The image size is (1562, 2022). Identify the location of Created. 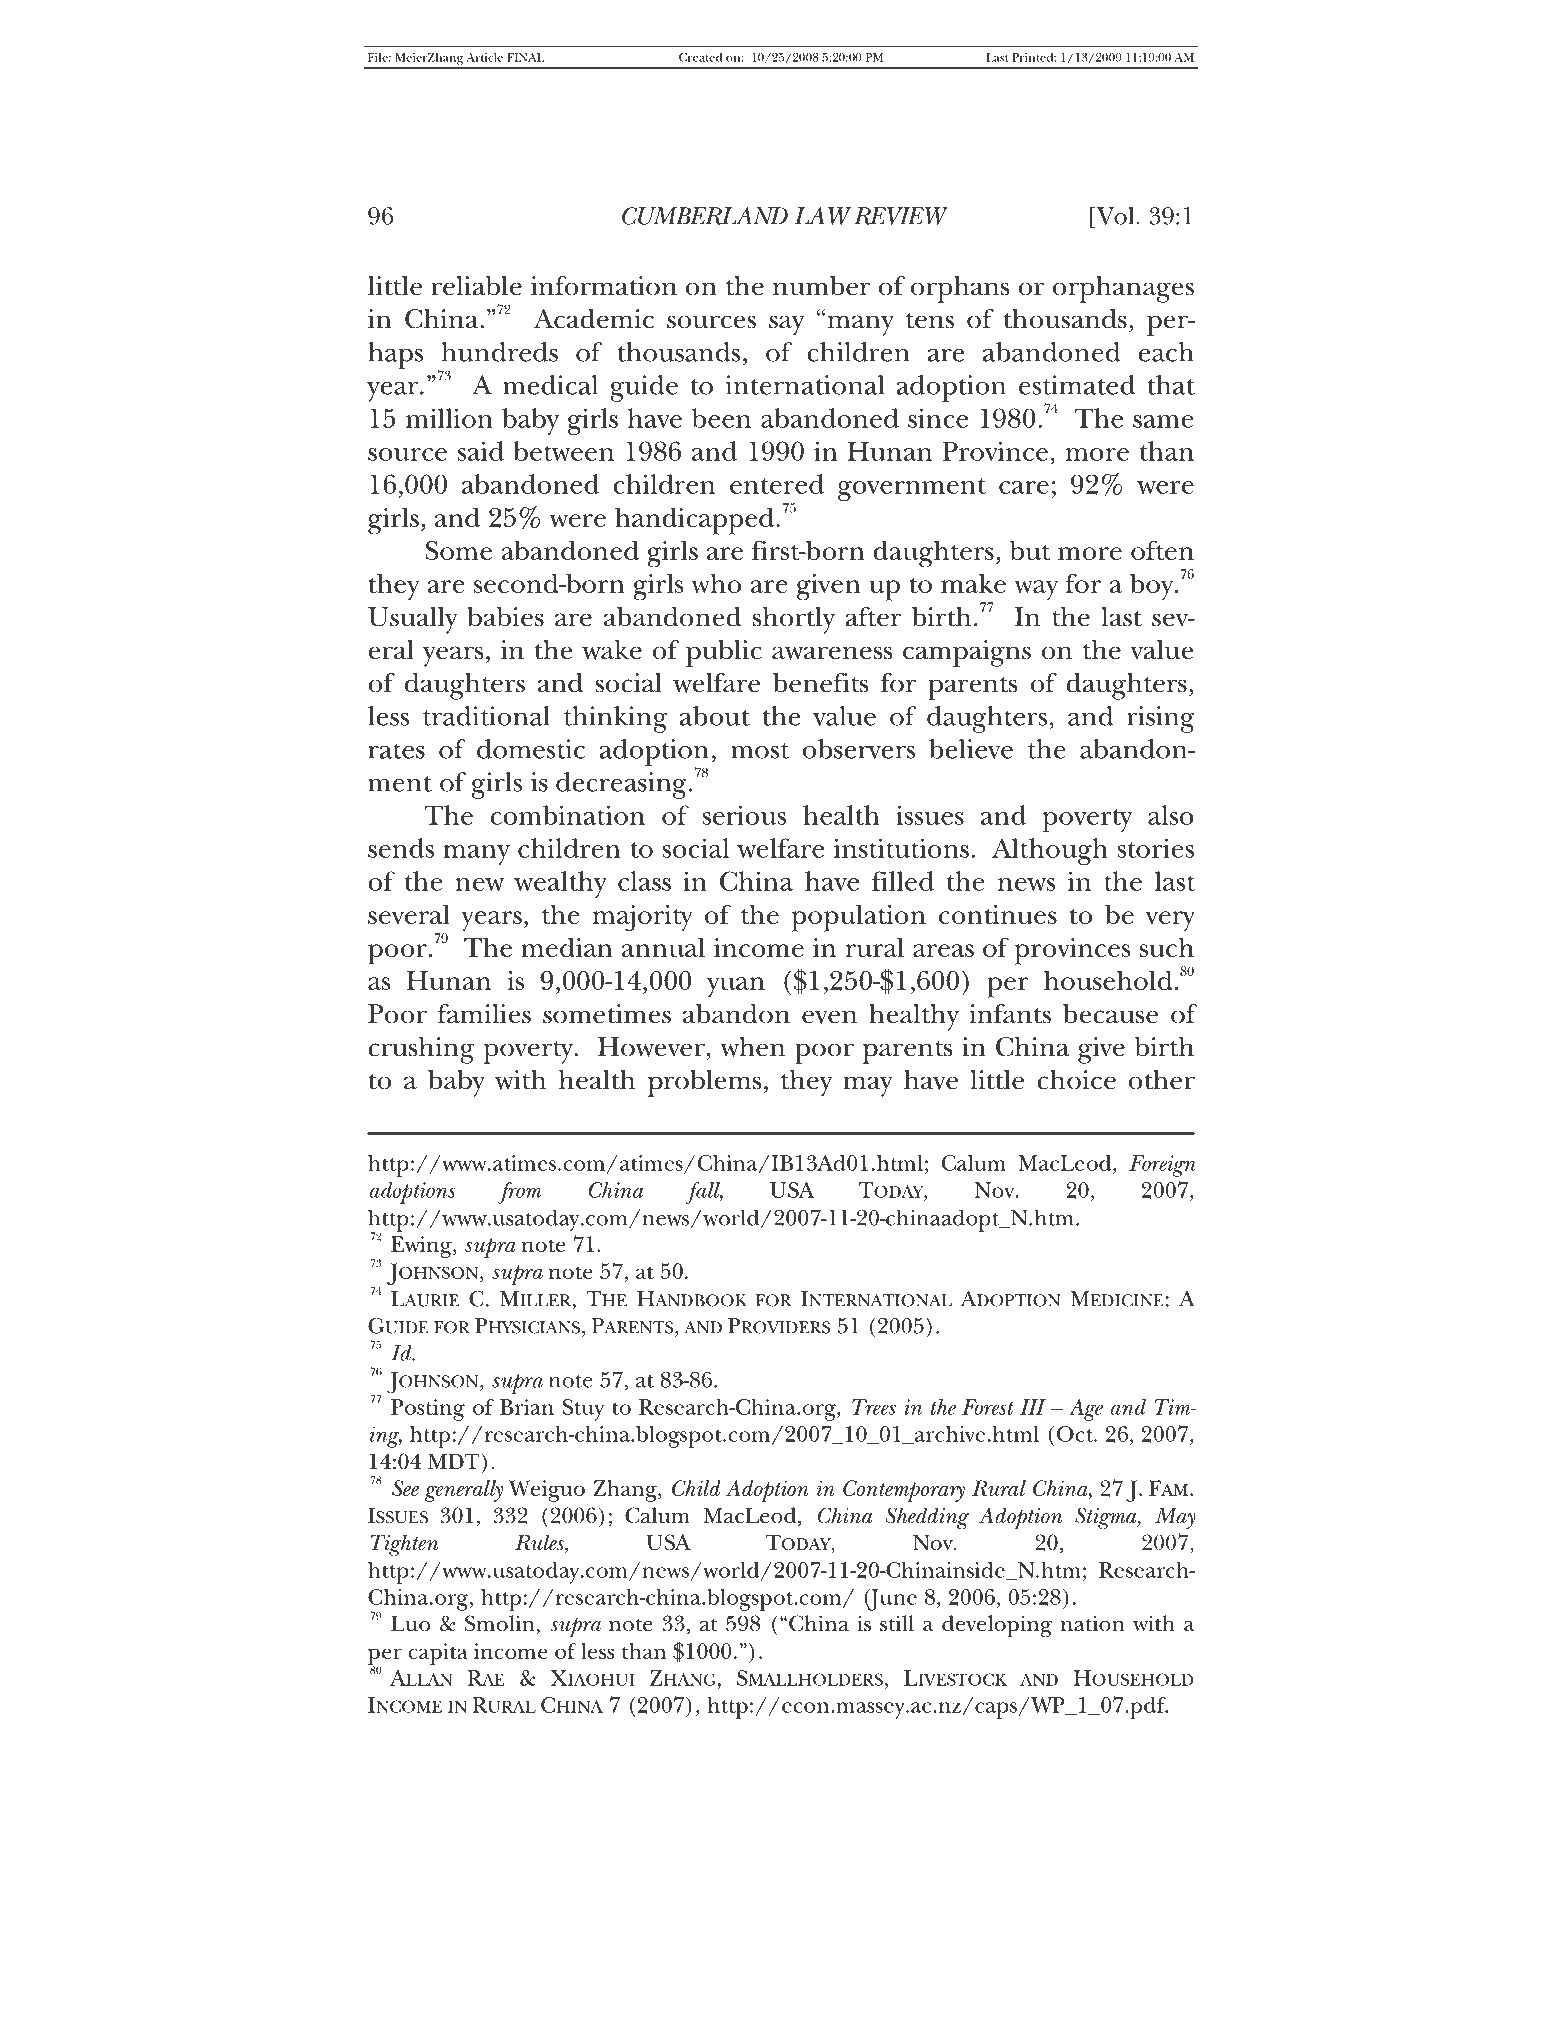
(701, 57).
